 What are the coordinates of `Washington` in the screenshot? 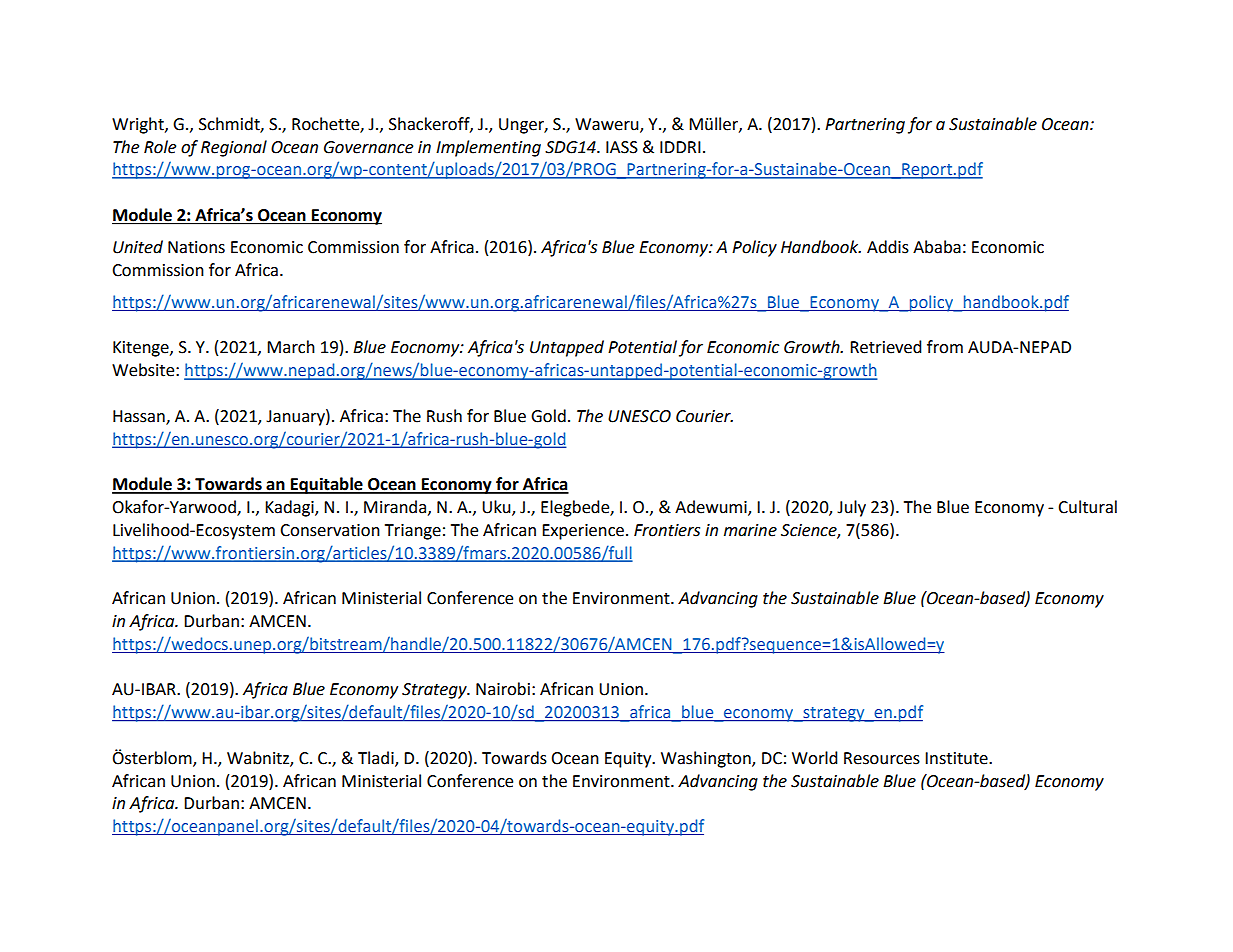 It's located at (707, 759).
